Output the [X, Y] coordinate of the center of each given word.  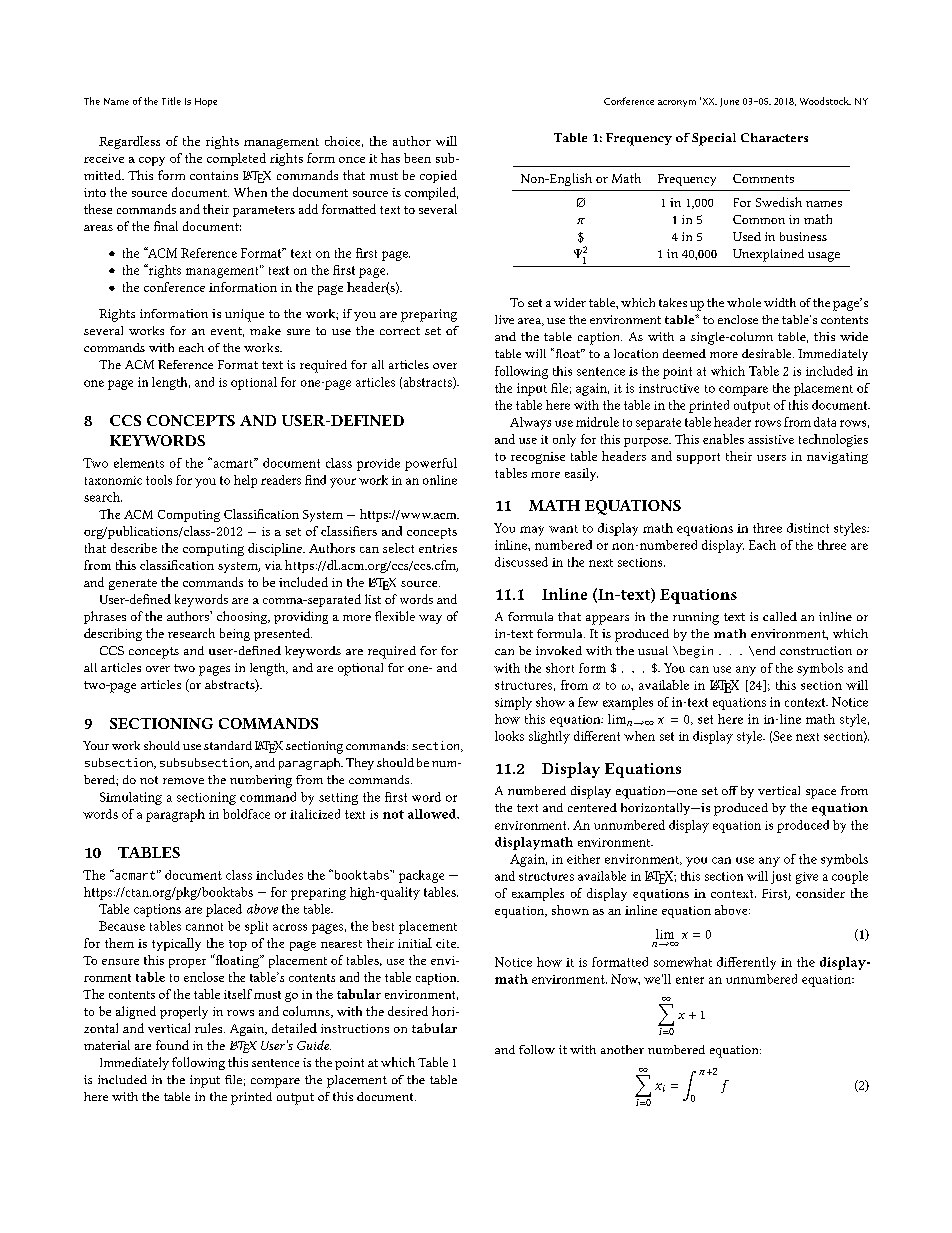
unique [244, 315]
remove [183, 781]
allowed [433, 814]
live [504, 319]
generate [133, 584]
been [417, 158]
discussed [521, 562]
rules [210, 1028]
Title [171, 101]
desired [408, 1011]
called [780, 616]
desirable [768, 353]
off [730, 790]
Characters [774, 137]
